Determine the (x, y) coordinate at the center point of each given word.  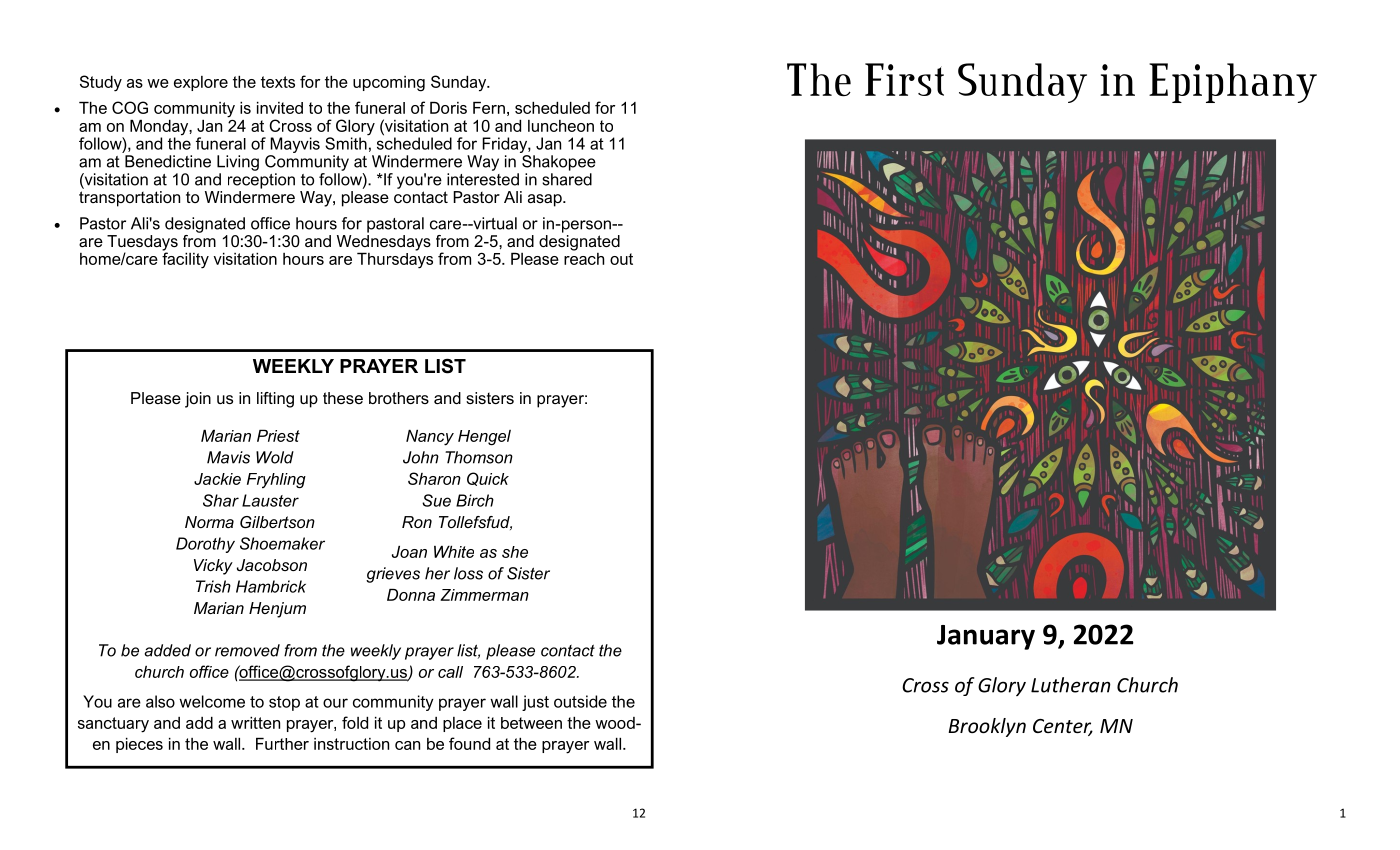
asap (546, 200)
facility (185, 259)
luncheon (561, 126)
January (986, 637)
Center (1063, 727)
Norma (209, 522)
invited (280, 108)
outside (580, 701)
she (515, 552)
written (255, 723)
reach (584, 257)
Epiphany (1233, 83)
